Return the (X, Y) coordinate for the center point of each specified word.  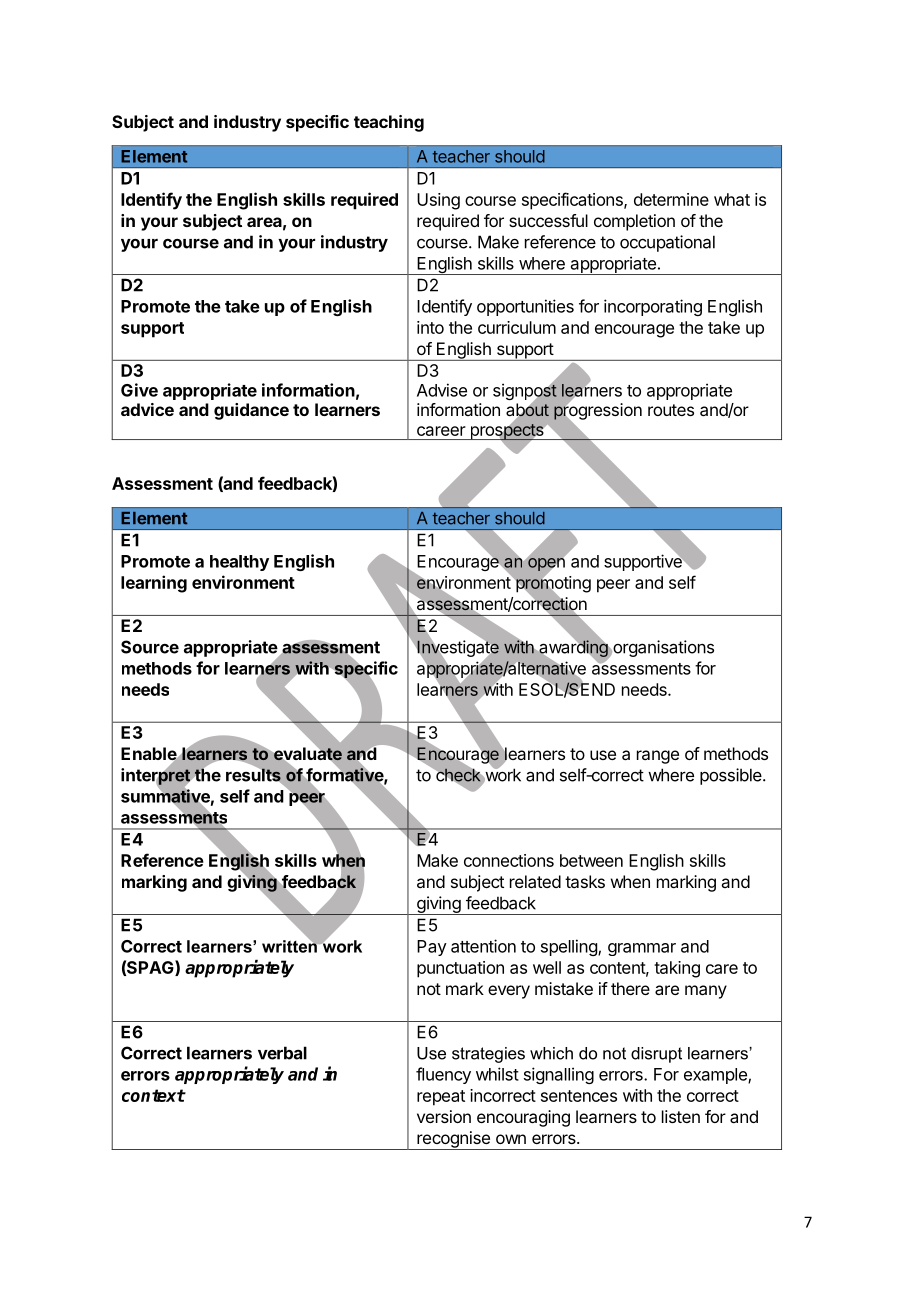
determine (671, 199)
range (658, 757)
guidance (251, 411)
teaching (389, 123)
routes (671, 410)
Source (150, 647)
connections (509, 860)
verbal (282, 1053)
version (444, 1116)
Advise (442, 390)
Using (438, 201)
